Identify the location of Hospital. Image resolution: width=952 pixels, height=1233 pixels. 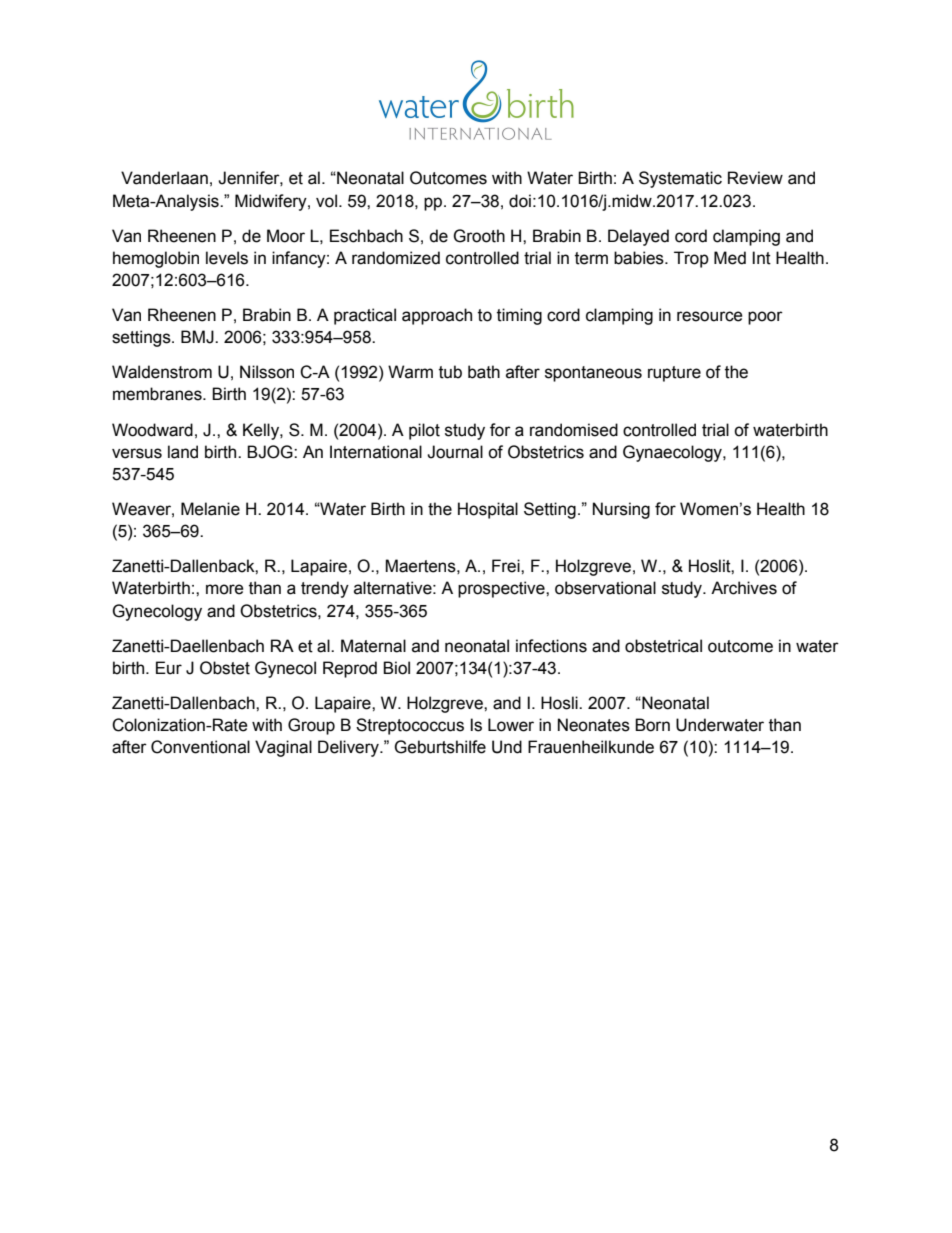
(488, 510).
